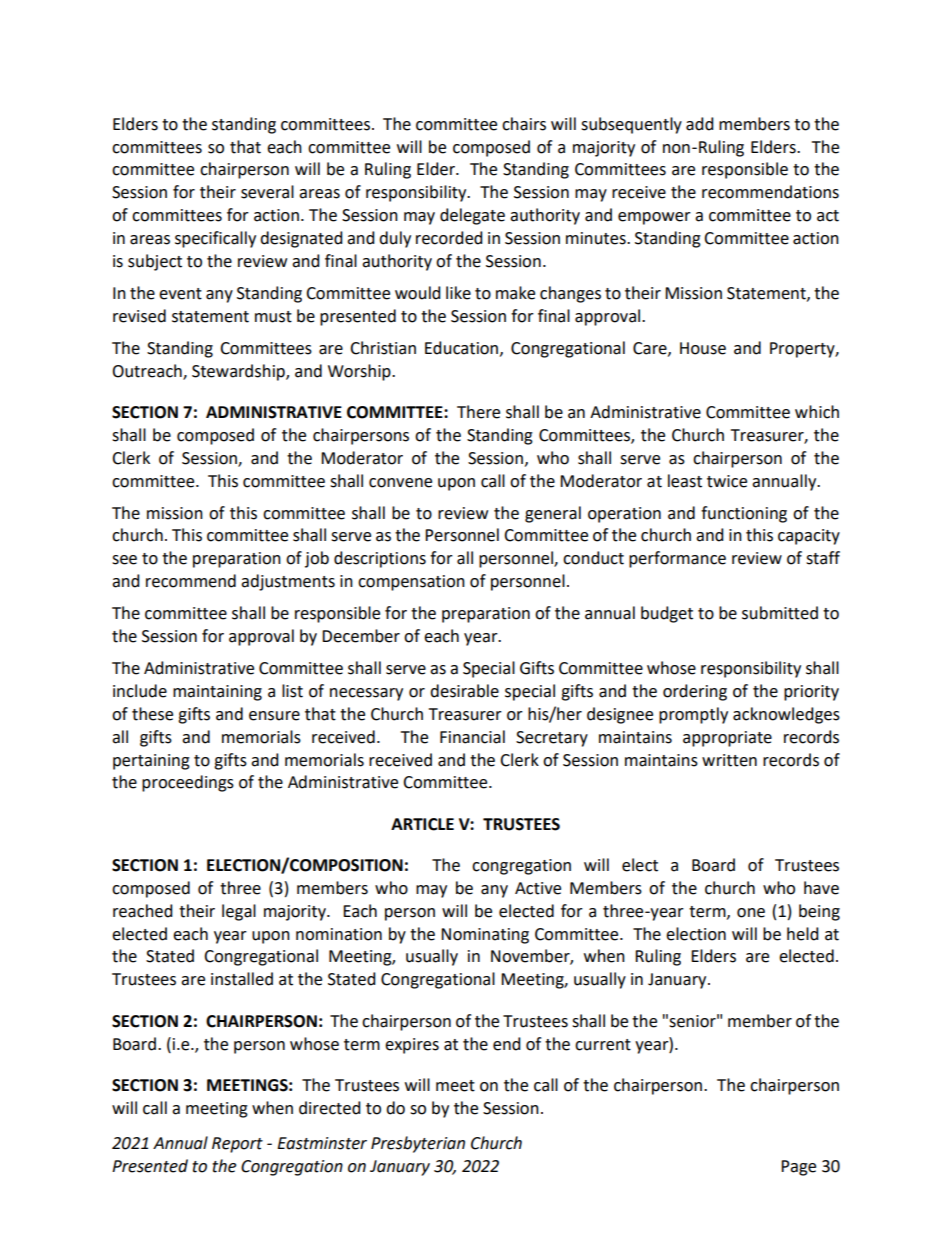  I want to click on desirable, so click(464, 691).
